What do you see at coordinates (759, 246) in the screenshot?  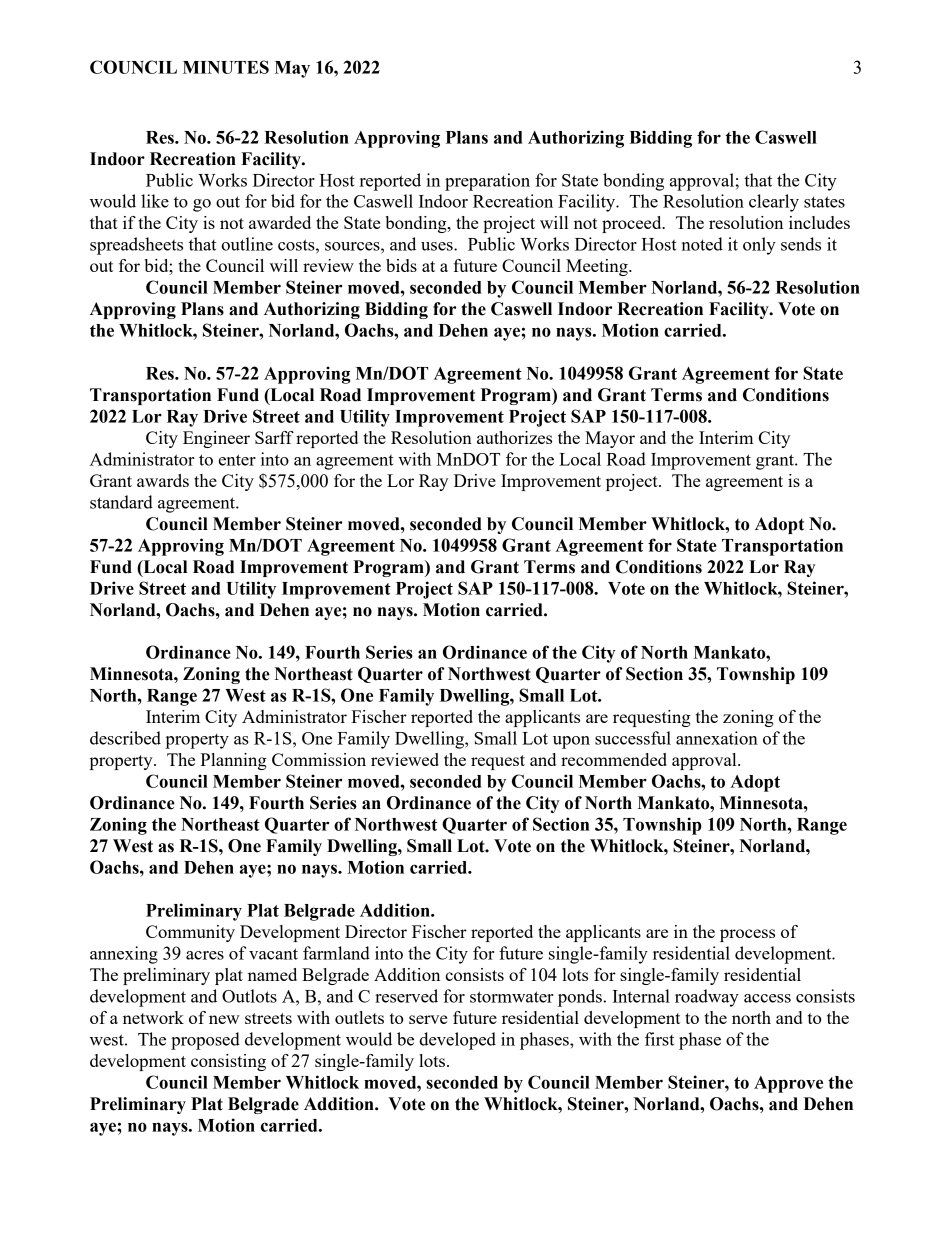 I see `only` at bounding box center [759, 246].
